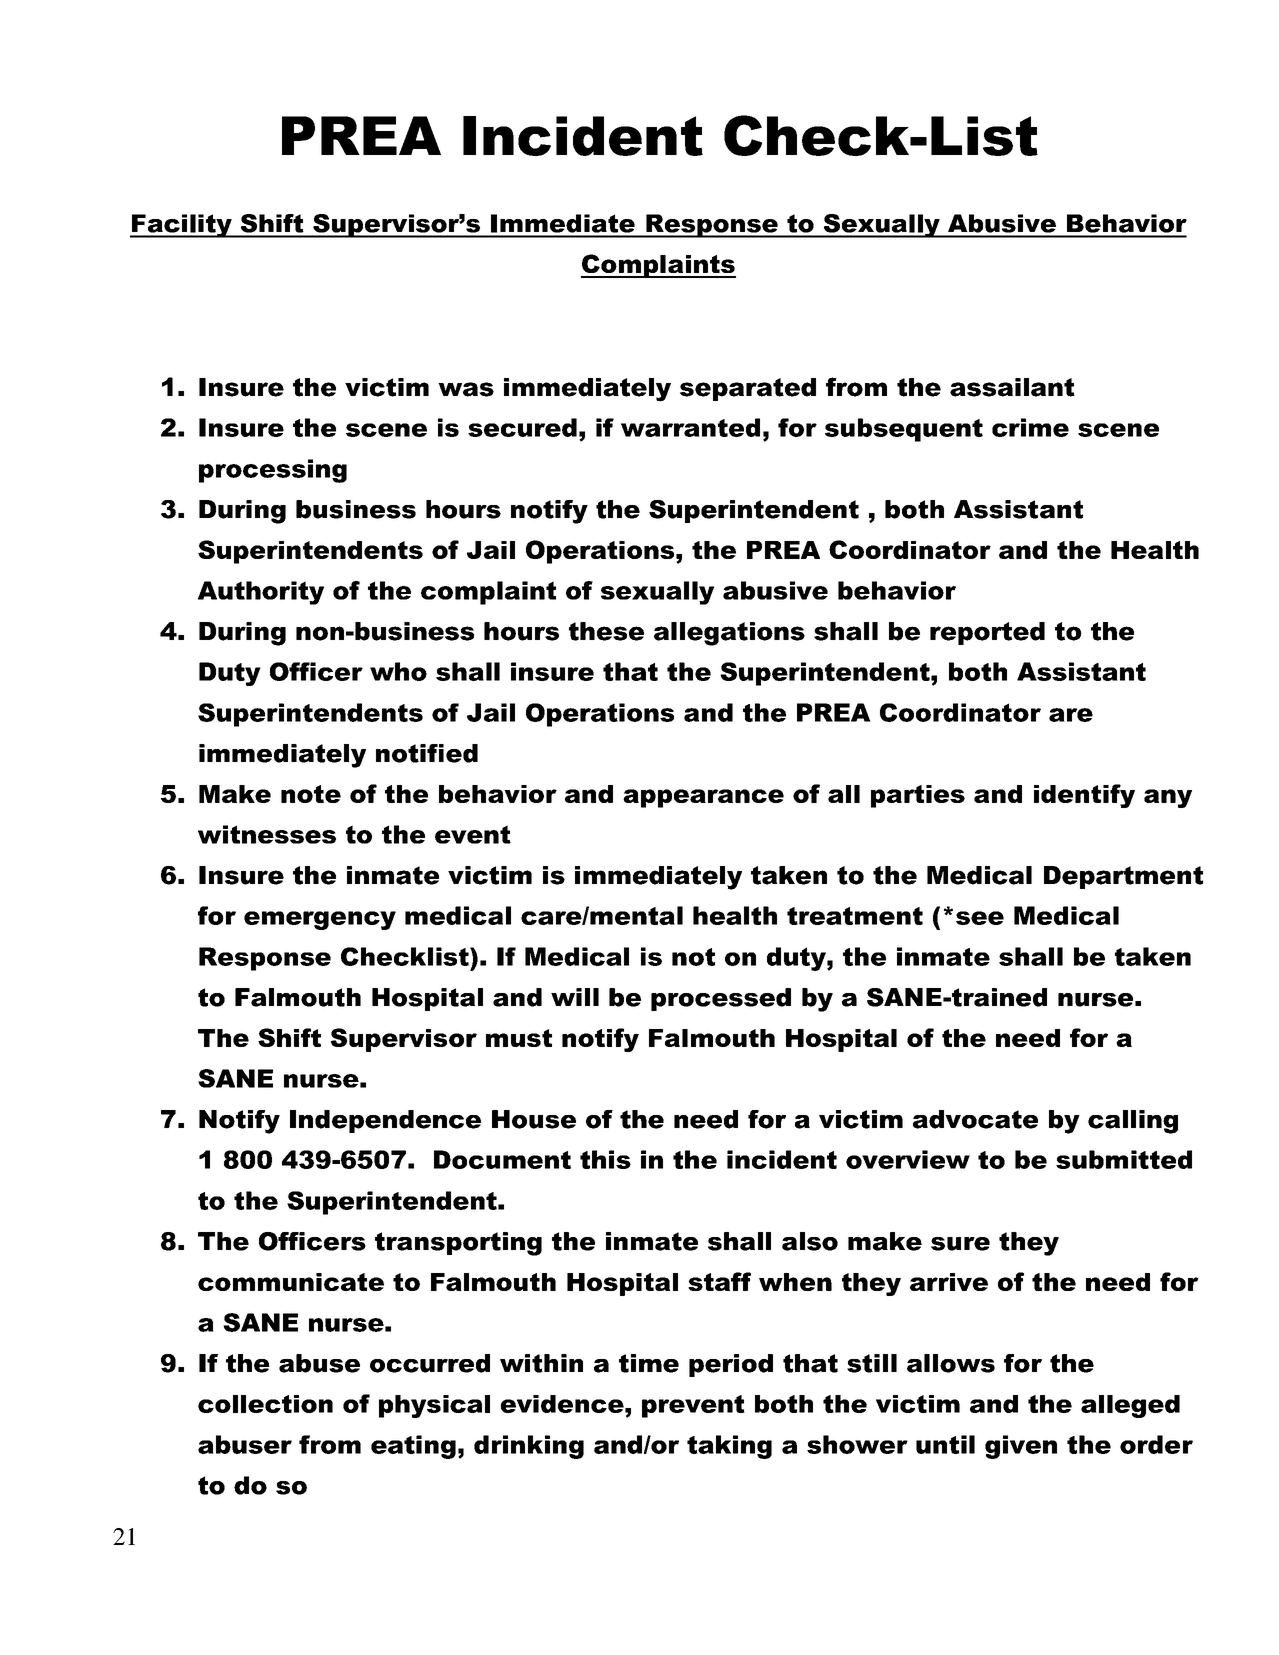 The width and height of the page is (1279, 1655). What do you see at coordinates (748, 389) in the page?
I see `separated` at bounding box center [748, 389].
